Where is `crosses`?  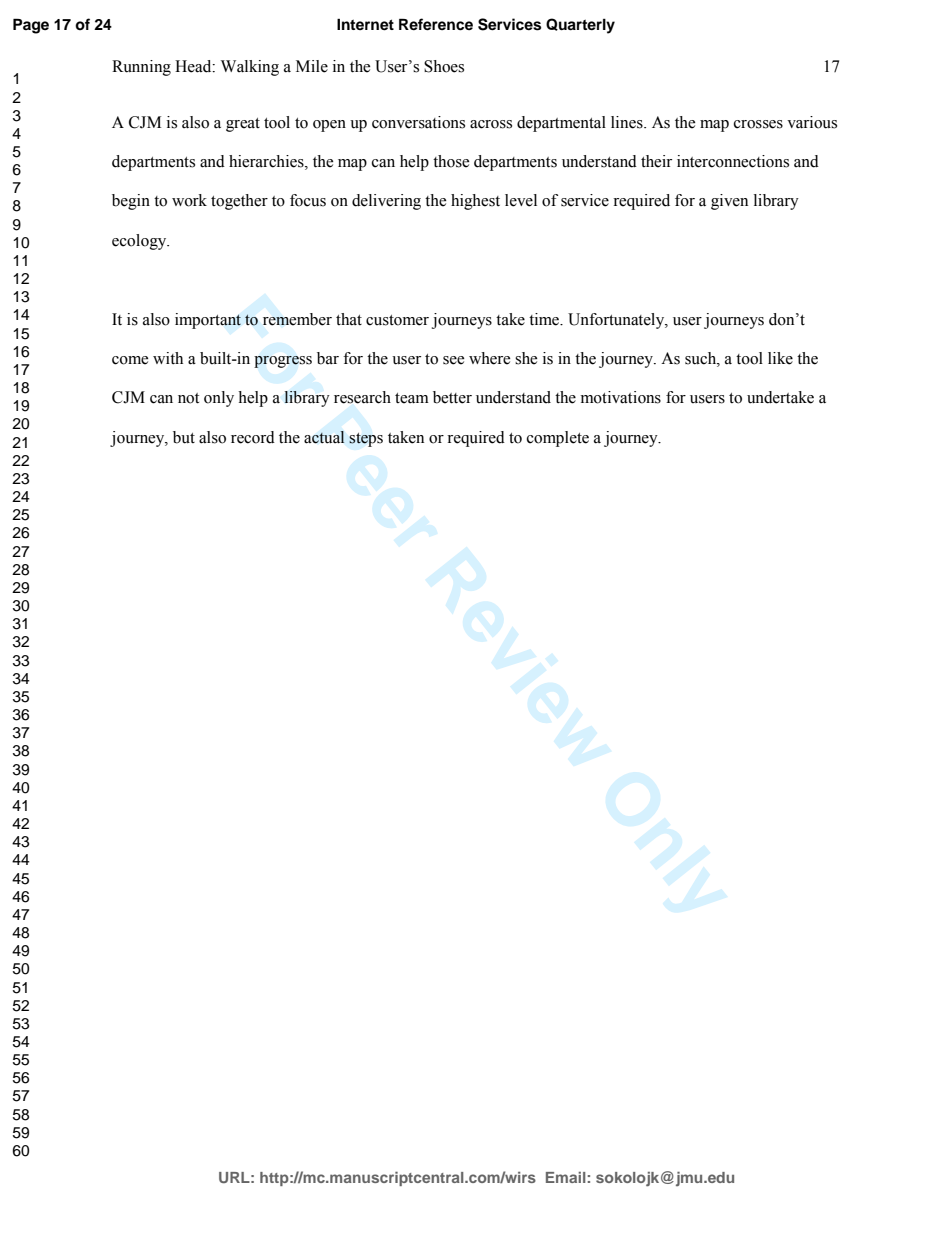
crosses is located at coordinates (758, 124).
